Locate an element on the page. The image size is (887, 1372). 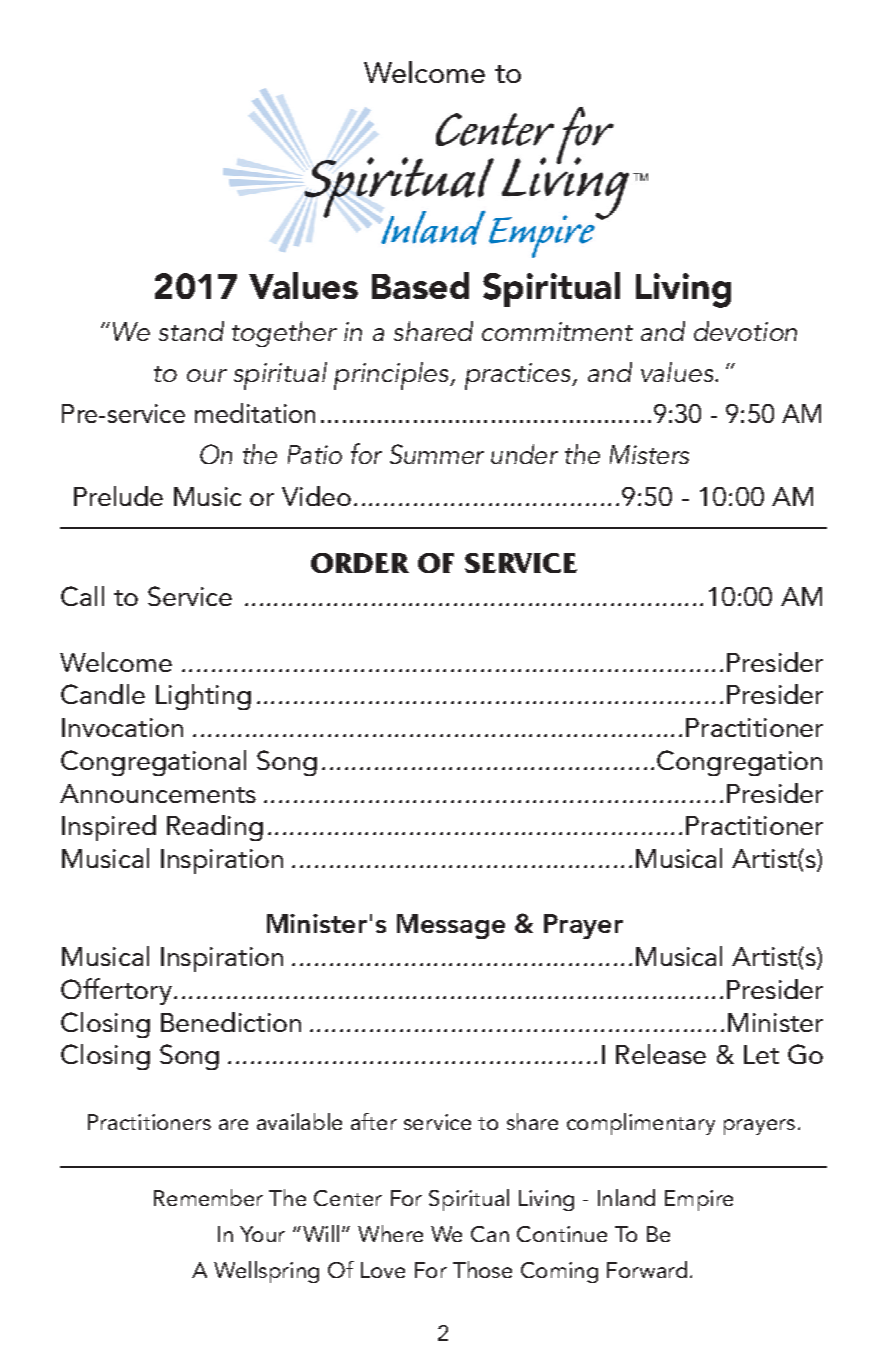
ORDER is located at coordinates (360, 563).
